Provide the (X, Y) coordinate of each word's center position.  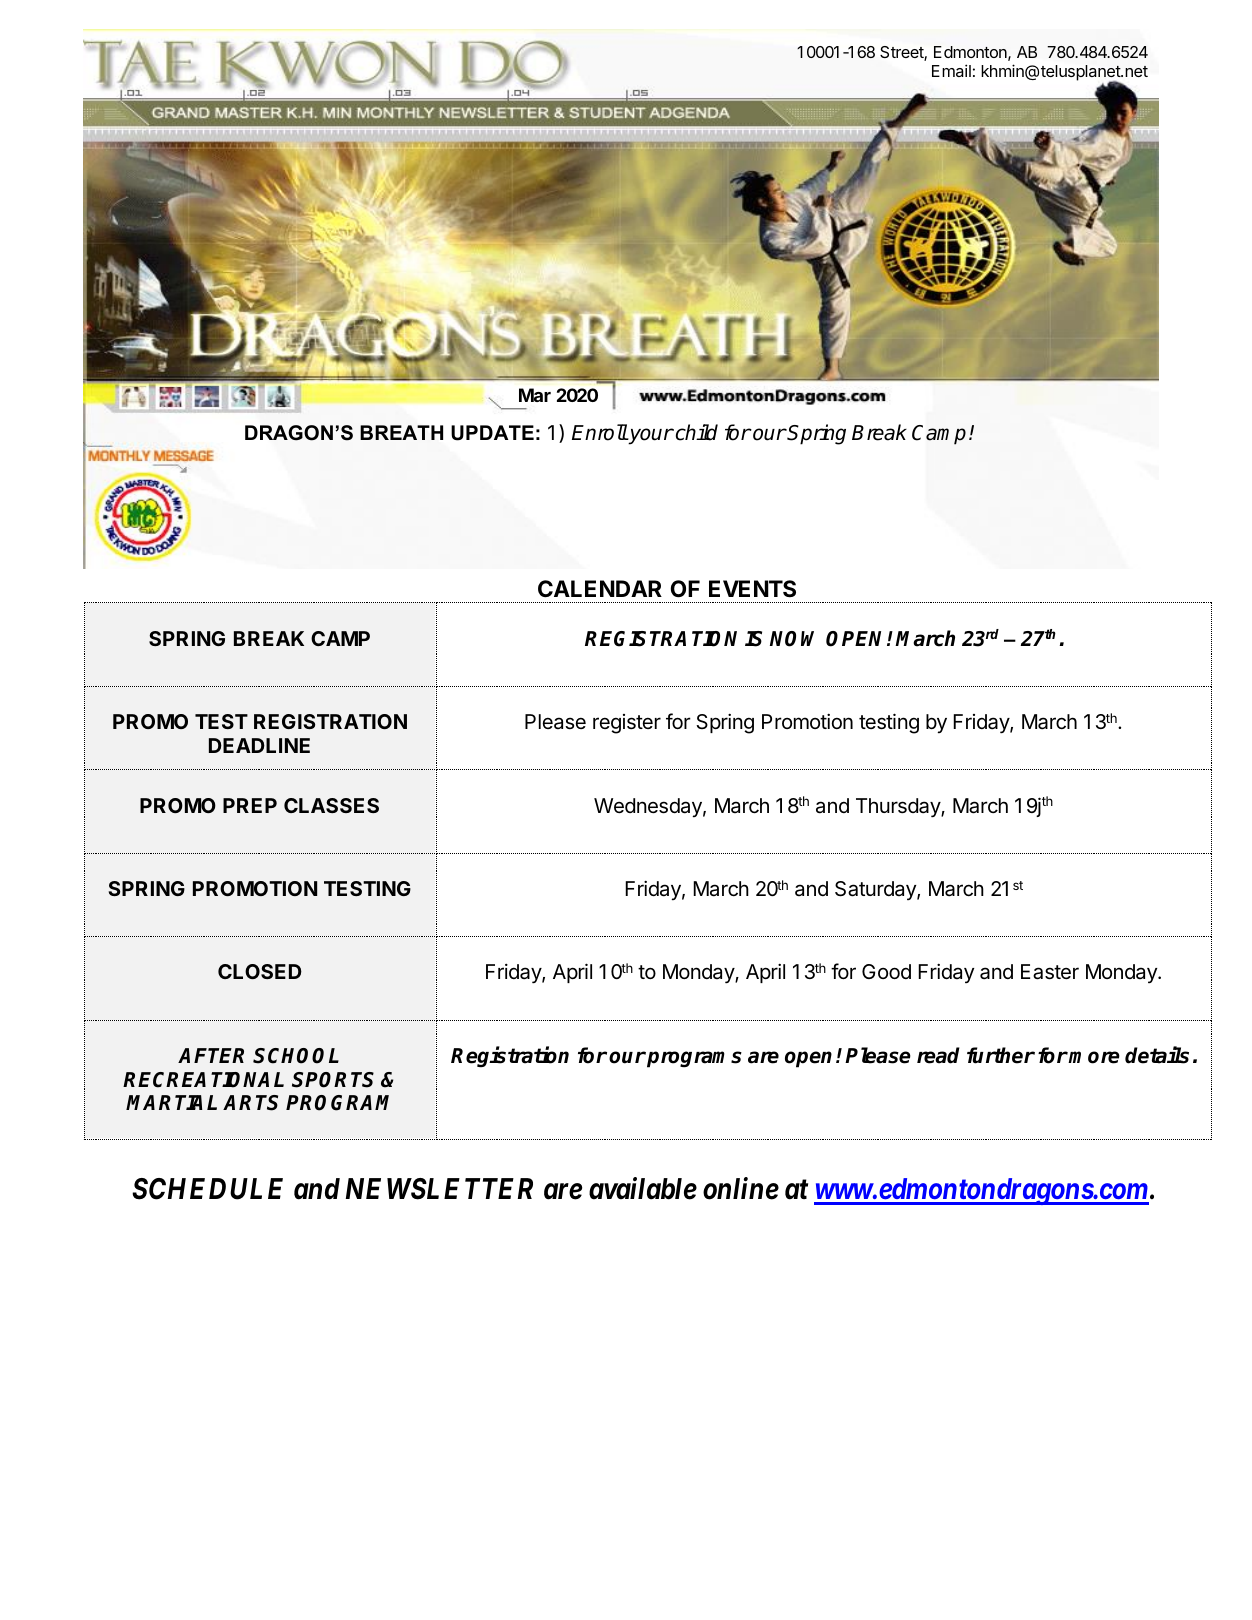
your (650, 436)
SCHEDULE (207, 1189)
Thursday (899, 808)
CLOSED (260, 971)
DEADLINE (259, 745)
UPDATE (492, 433)
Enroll (600, 432)
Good (886, 971)
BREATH (401, 432)
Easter (1050, 972)
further (1001, 1055)
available (643, 1188)
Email (951, 70)
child (695, 432)
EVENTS (752, 589)
